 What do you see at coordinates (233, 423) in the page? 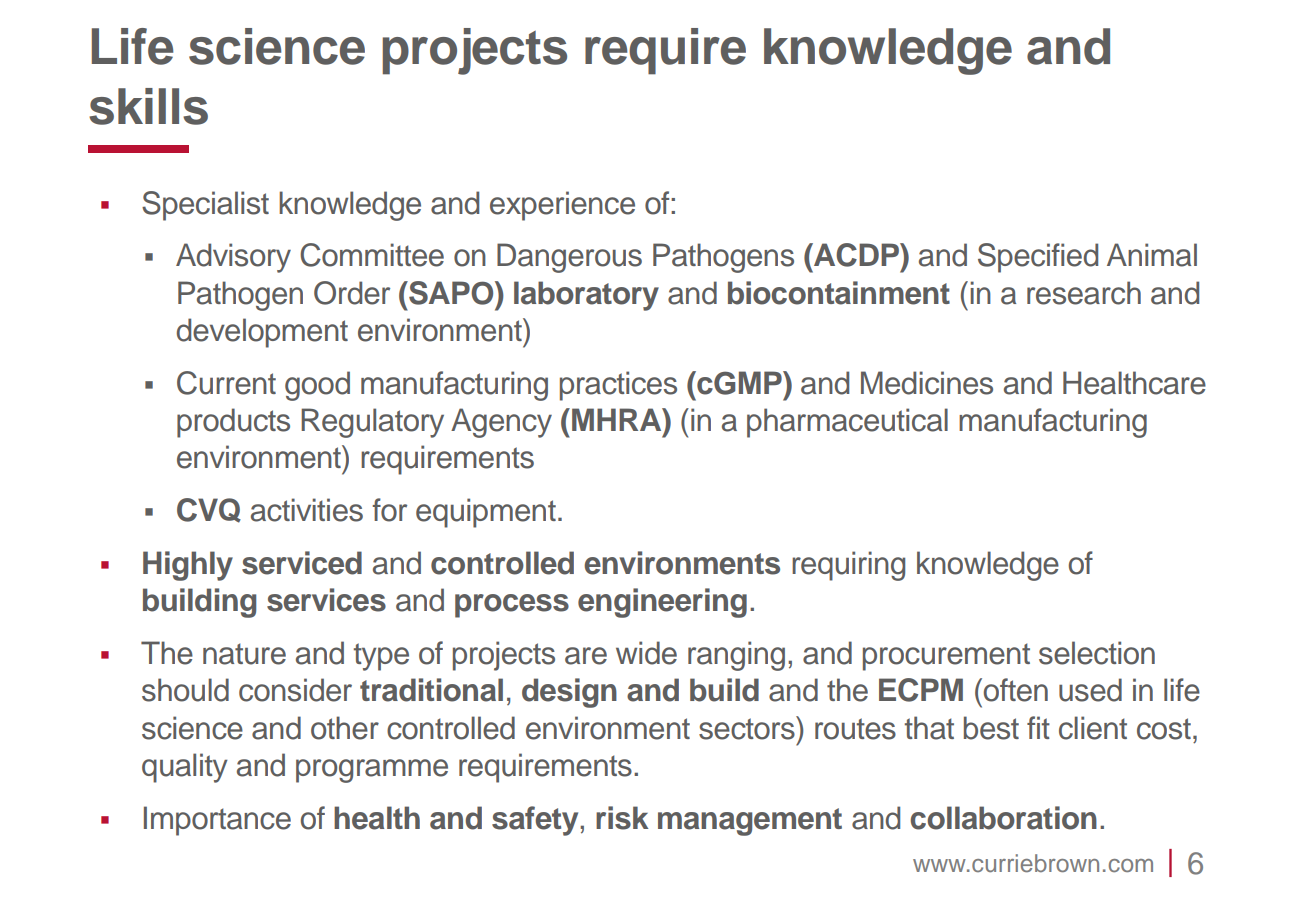
I see `products` at bounding box center [233, 423].
